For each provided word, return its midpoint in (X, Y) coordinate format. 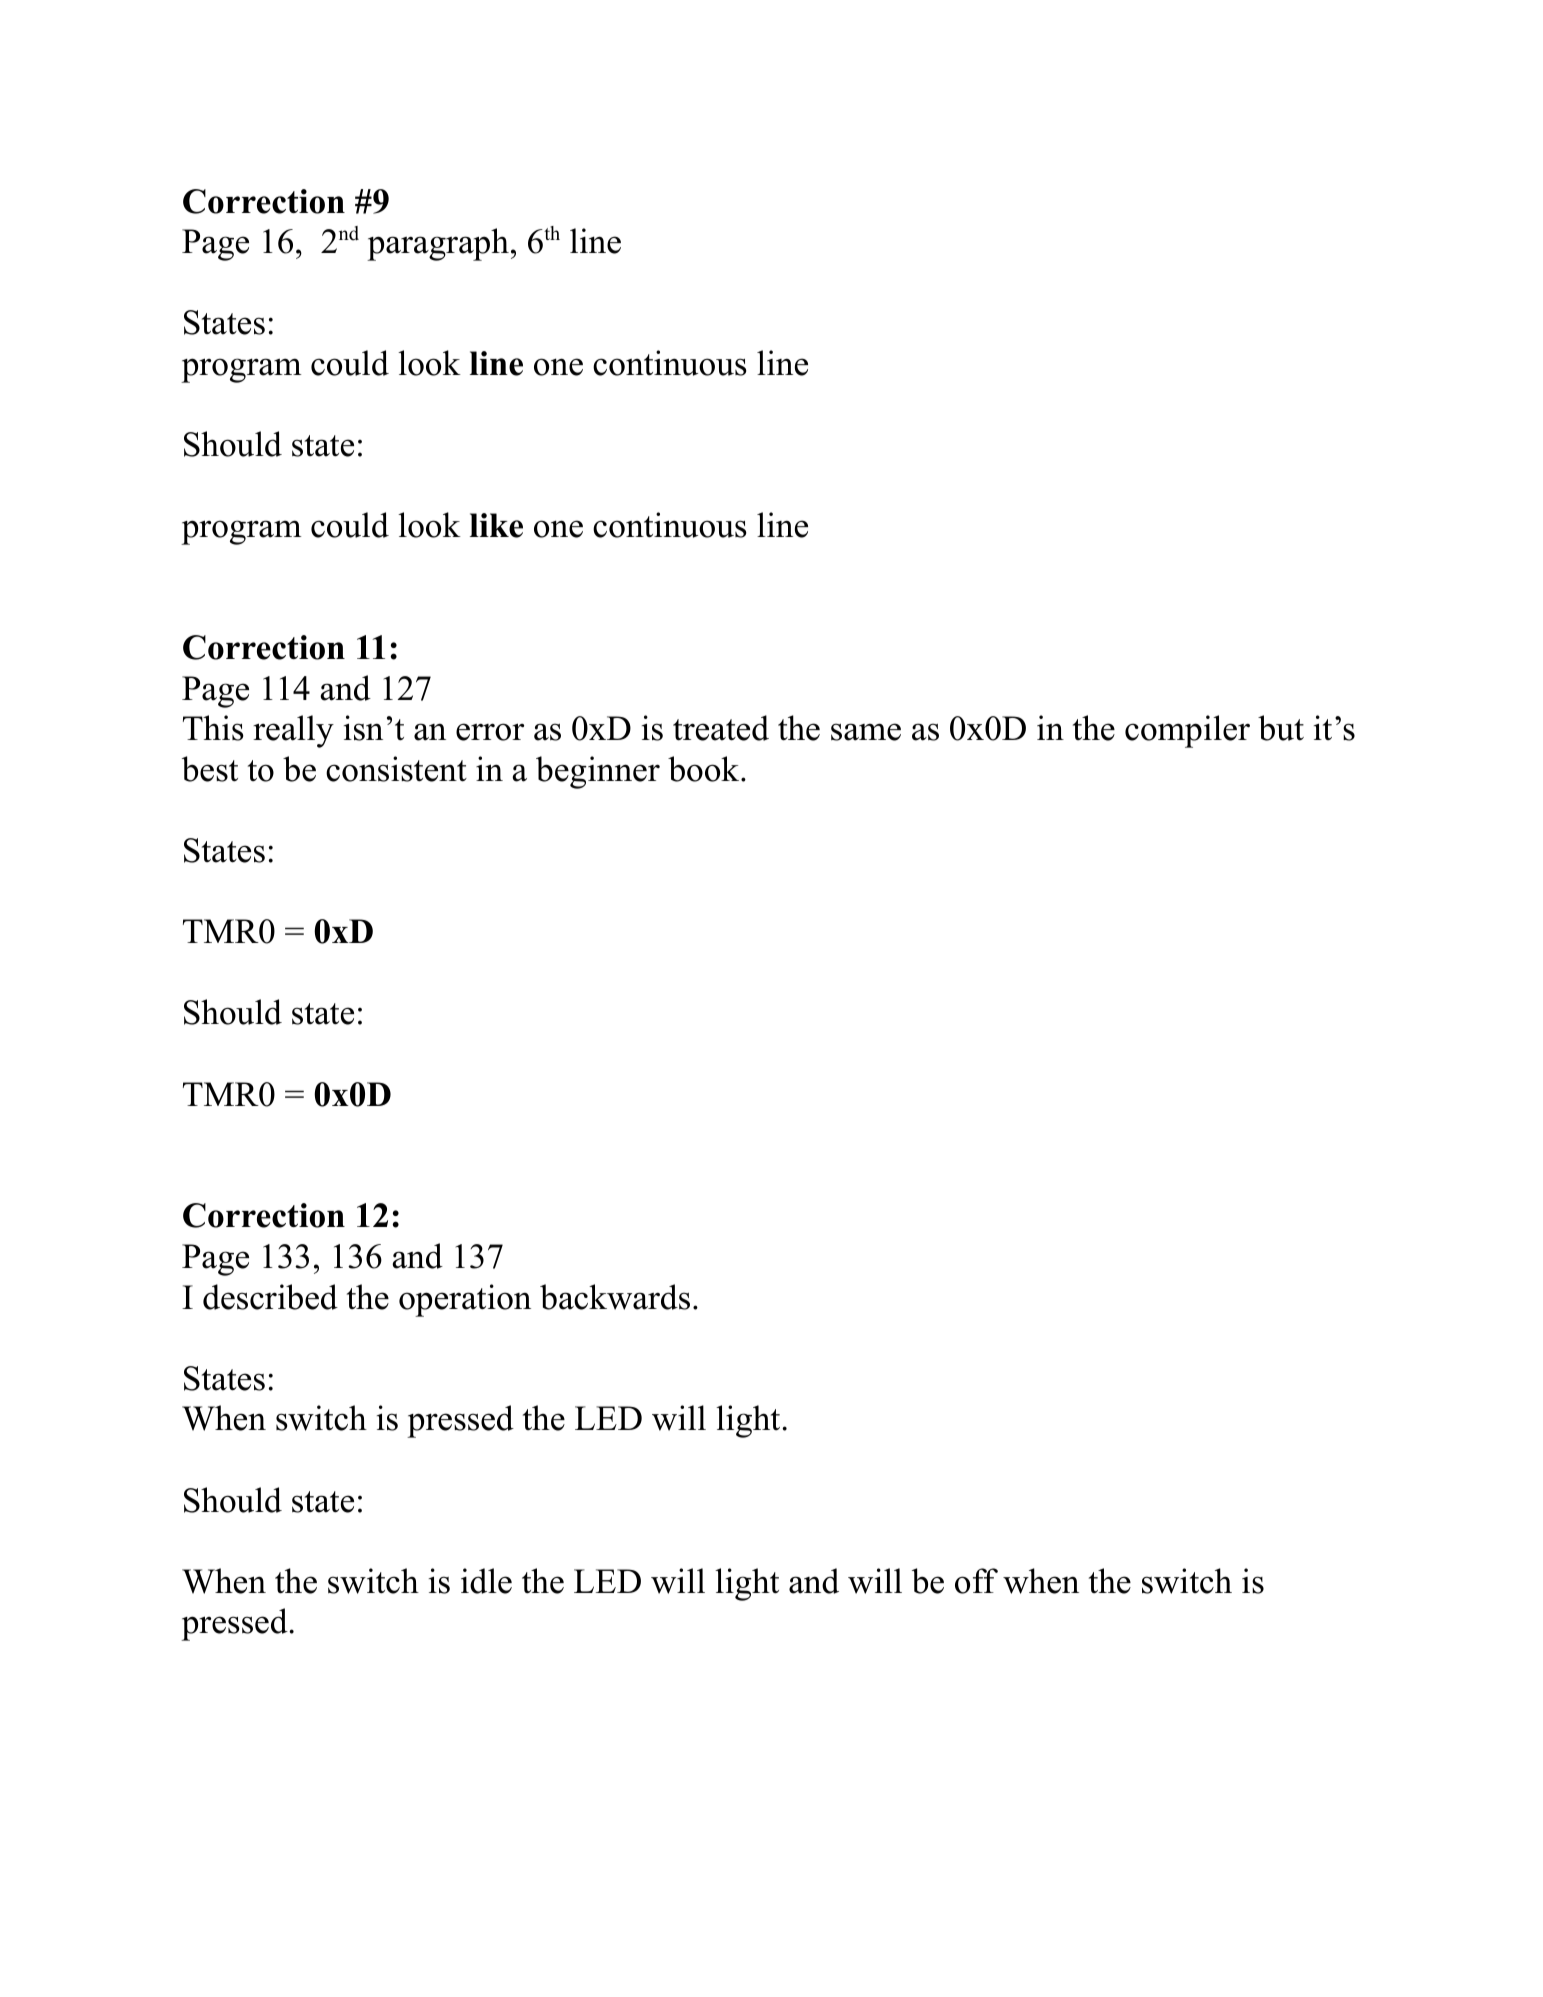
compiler (1187, 731)
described (270, 1297)
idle (486, 1581)
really (293, 731)
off (976, 1581)
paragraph (438, 244)
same (866, 732)
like (496, 525)
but (1281, 728)
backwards (615, 1297)
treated (721, 728)
